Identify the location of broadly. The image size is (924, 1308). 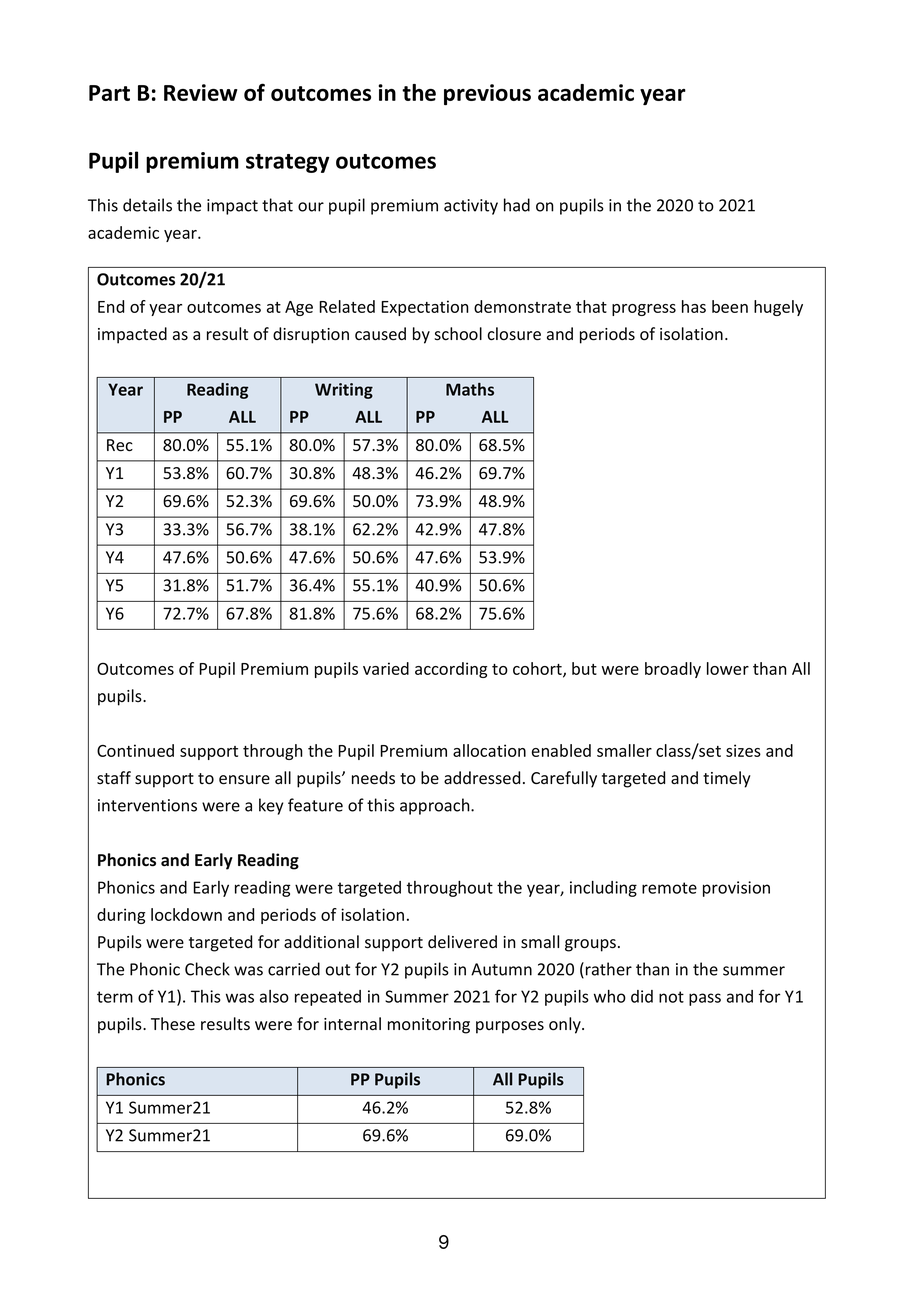
(673, 670).
